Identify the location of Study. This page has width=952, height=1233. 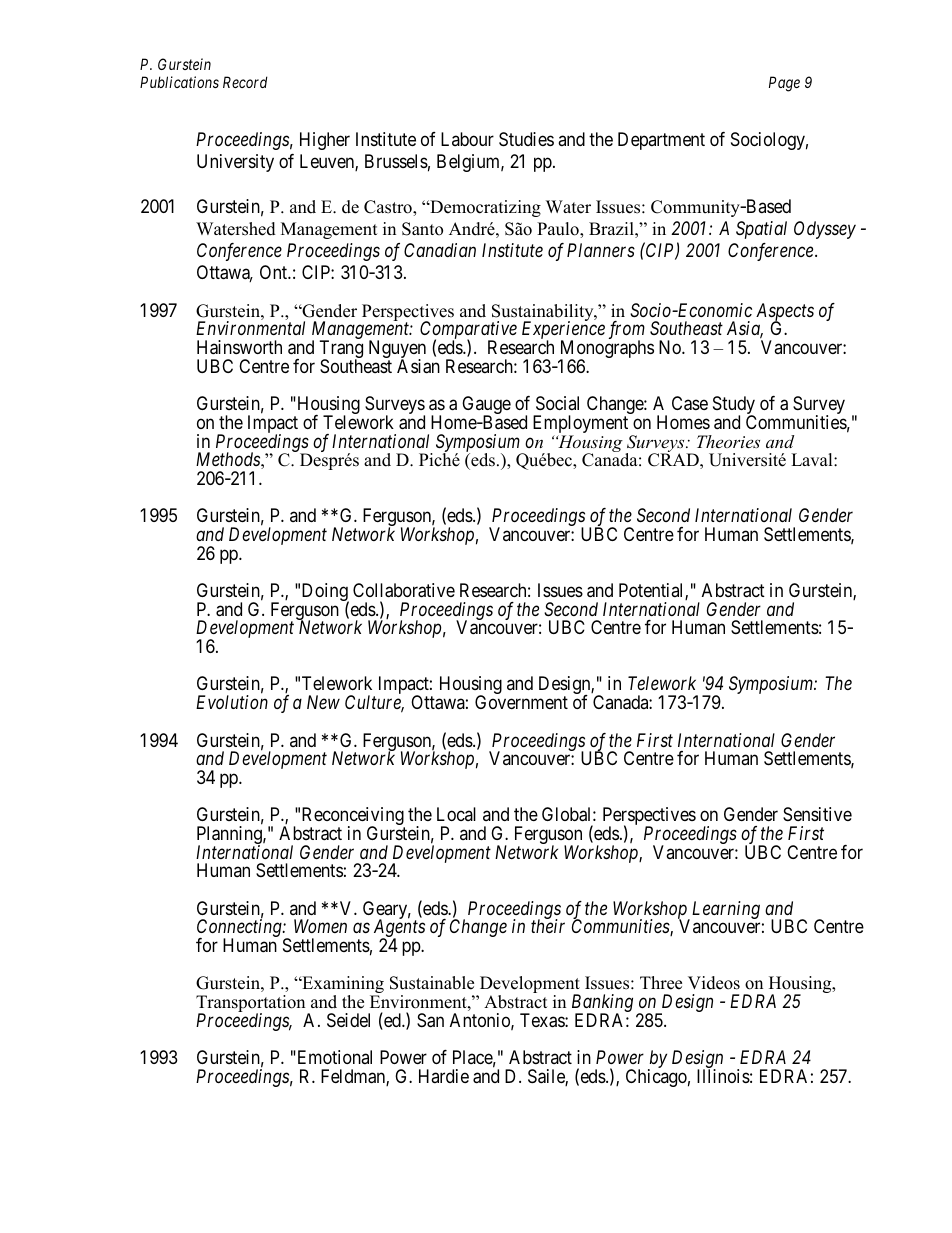
(734, 406).
